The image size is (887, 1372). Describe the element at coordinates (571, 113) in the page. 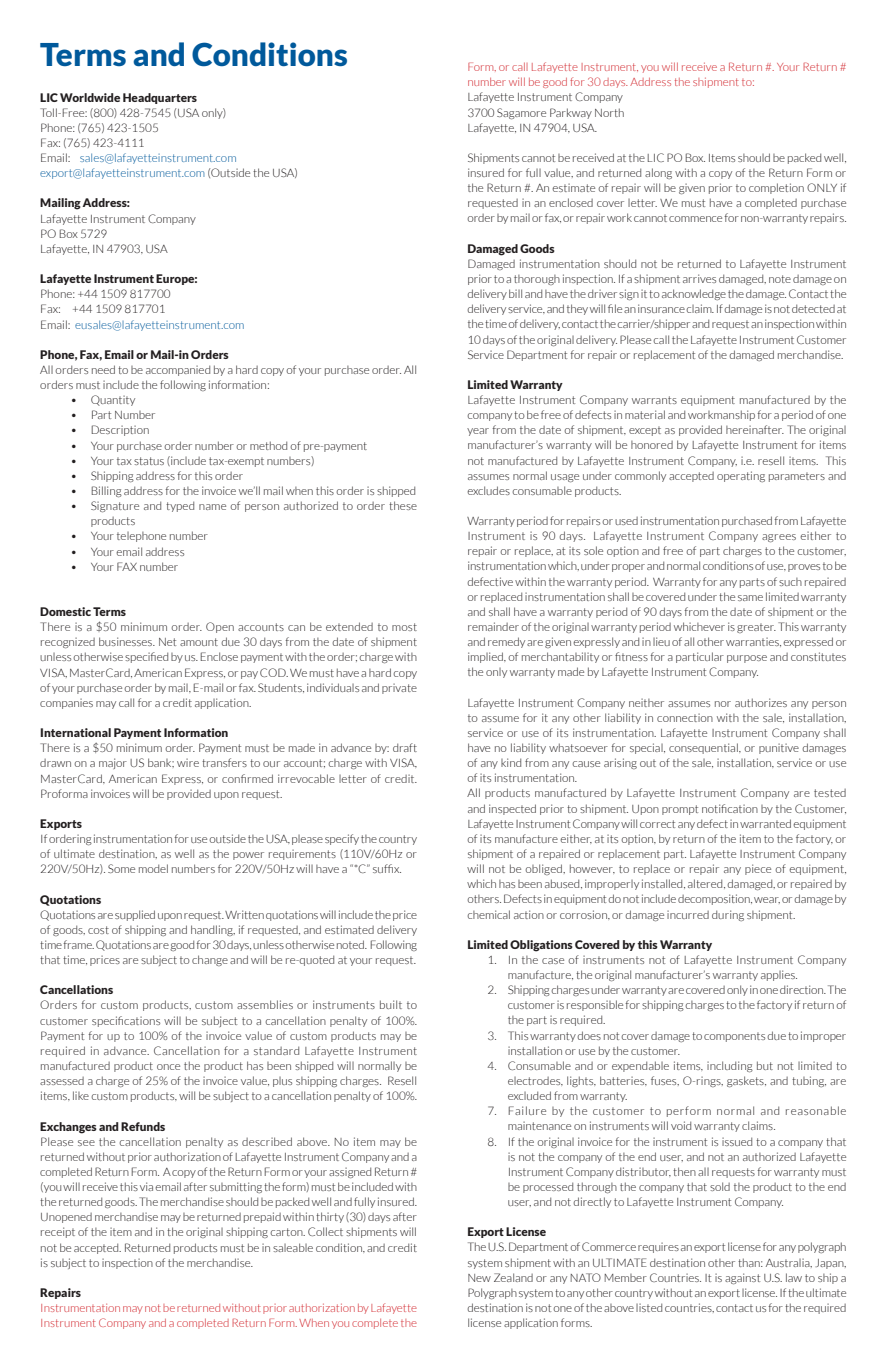

I see `Parkway` at that location.
